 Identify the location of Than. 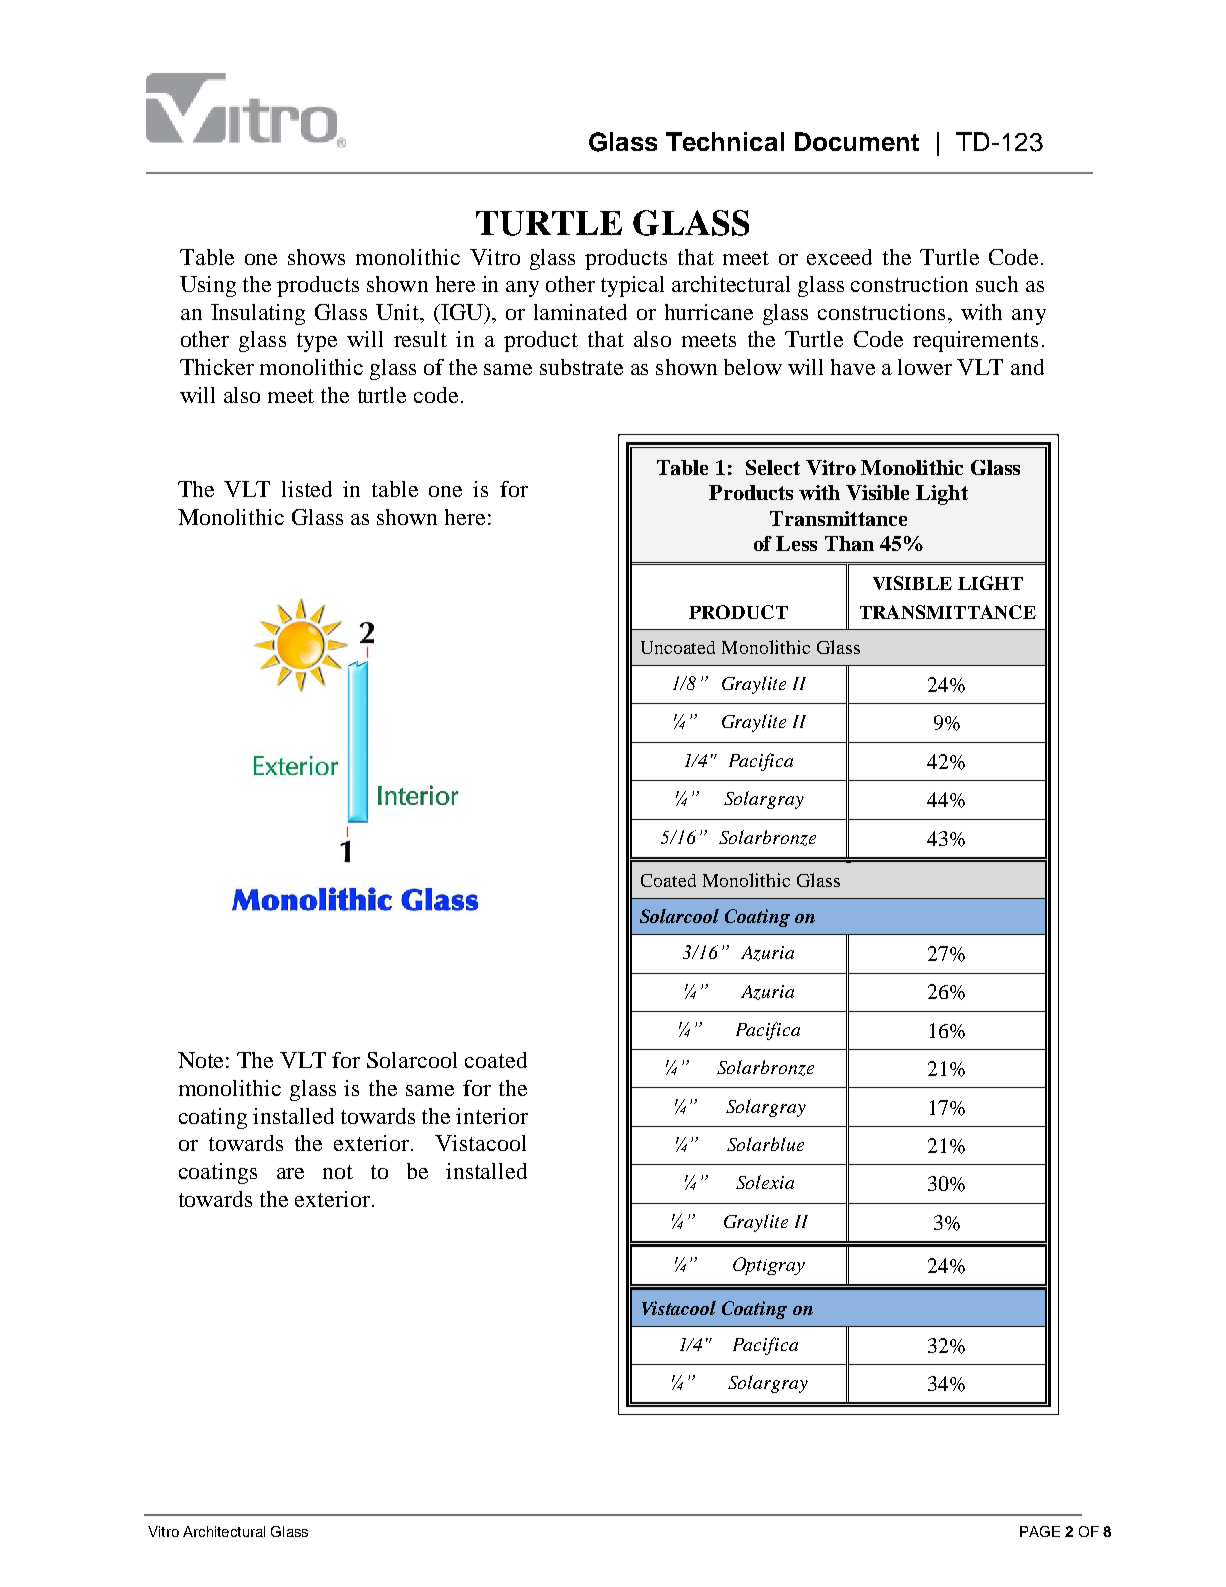
(849, 543).
